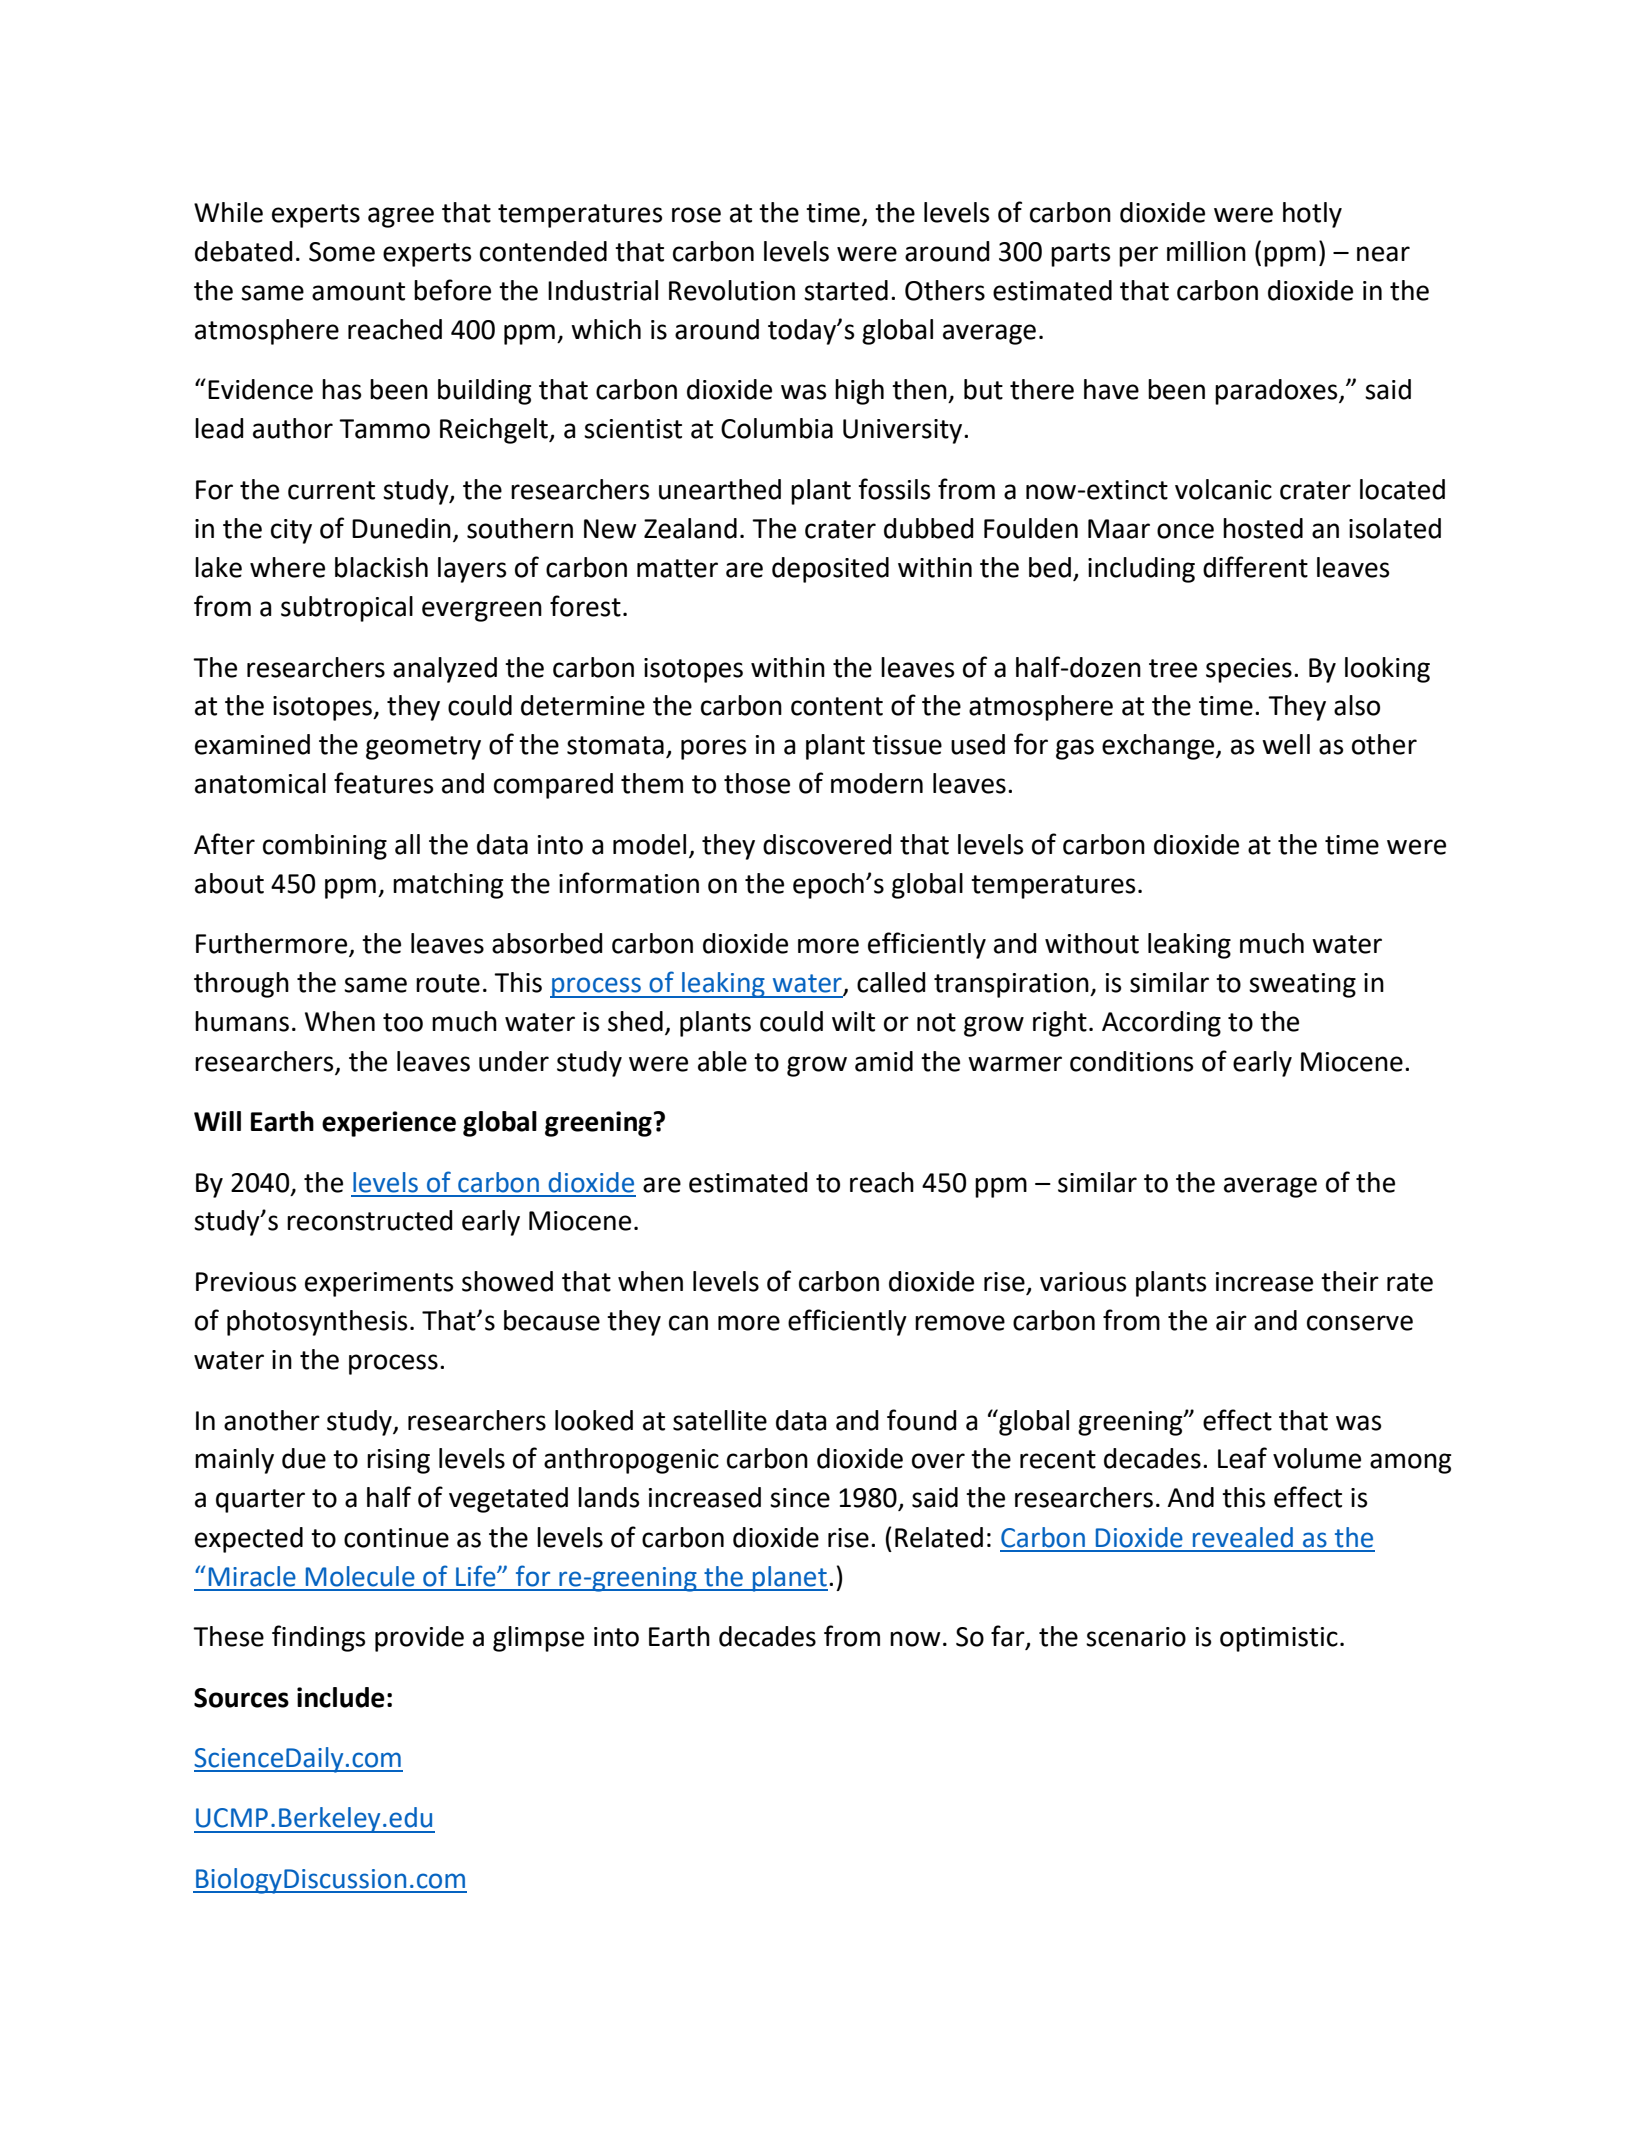  What do you see at coordinates (1206, 251) in the document?
I see `million` at bounding box center [1206, 251].
